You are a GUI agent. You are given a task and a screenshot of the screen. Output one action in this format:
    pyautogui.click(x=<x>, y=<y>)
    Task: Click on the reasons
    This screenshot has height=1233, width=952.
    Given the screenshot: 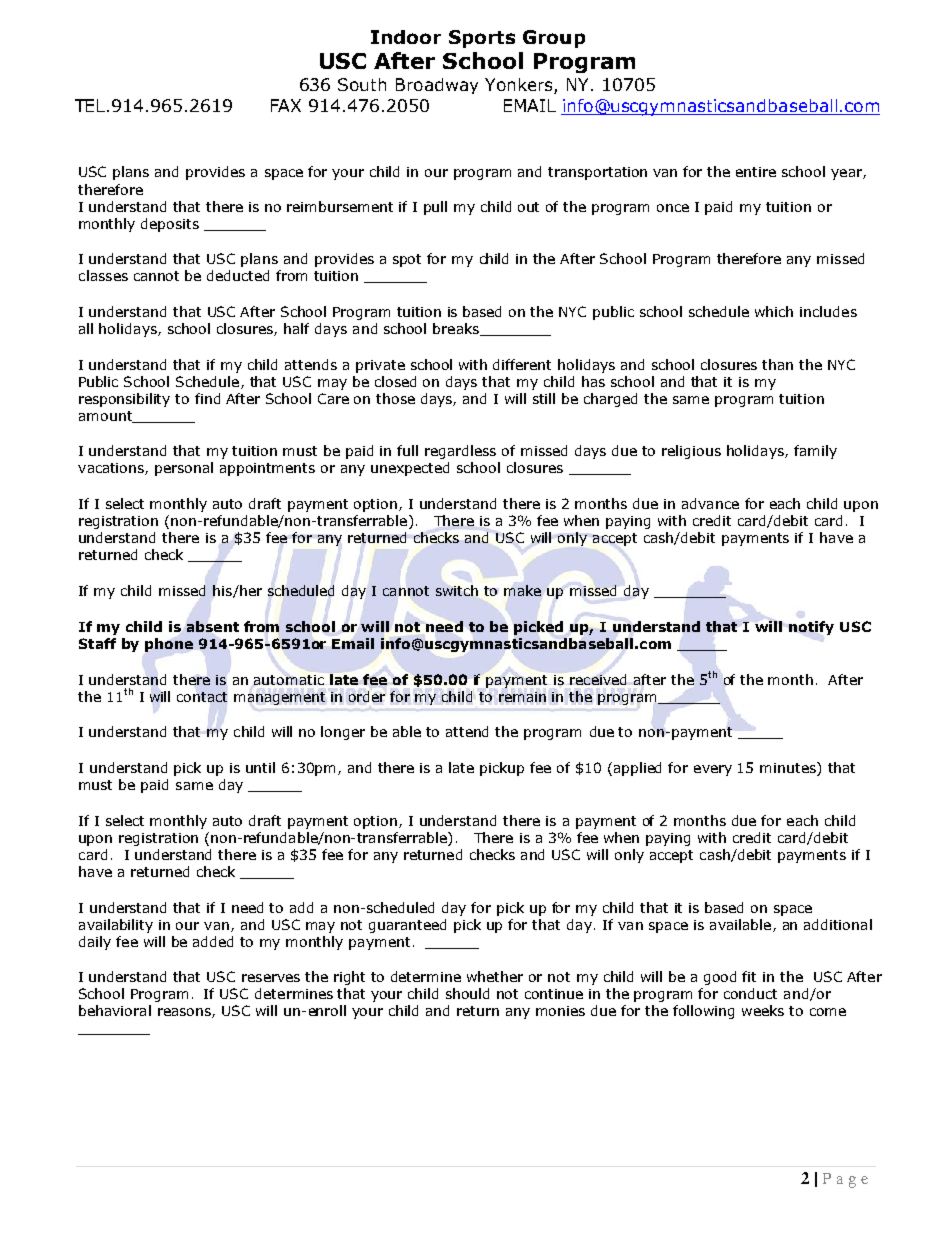 What is the action you would take?
    pyautogui.click(x=185, y=1013)
